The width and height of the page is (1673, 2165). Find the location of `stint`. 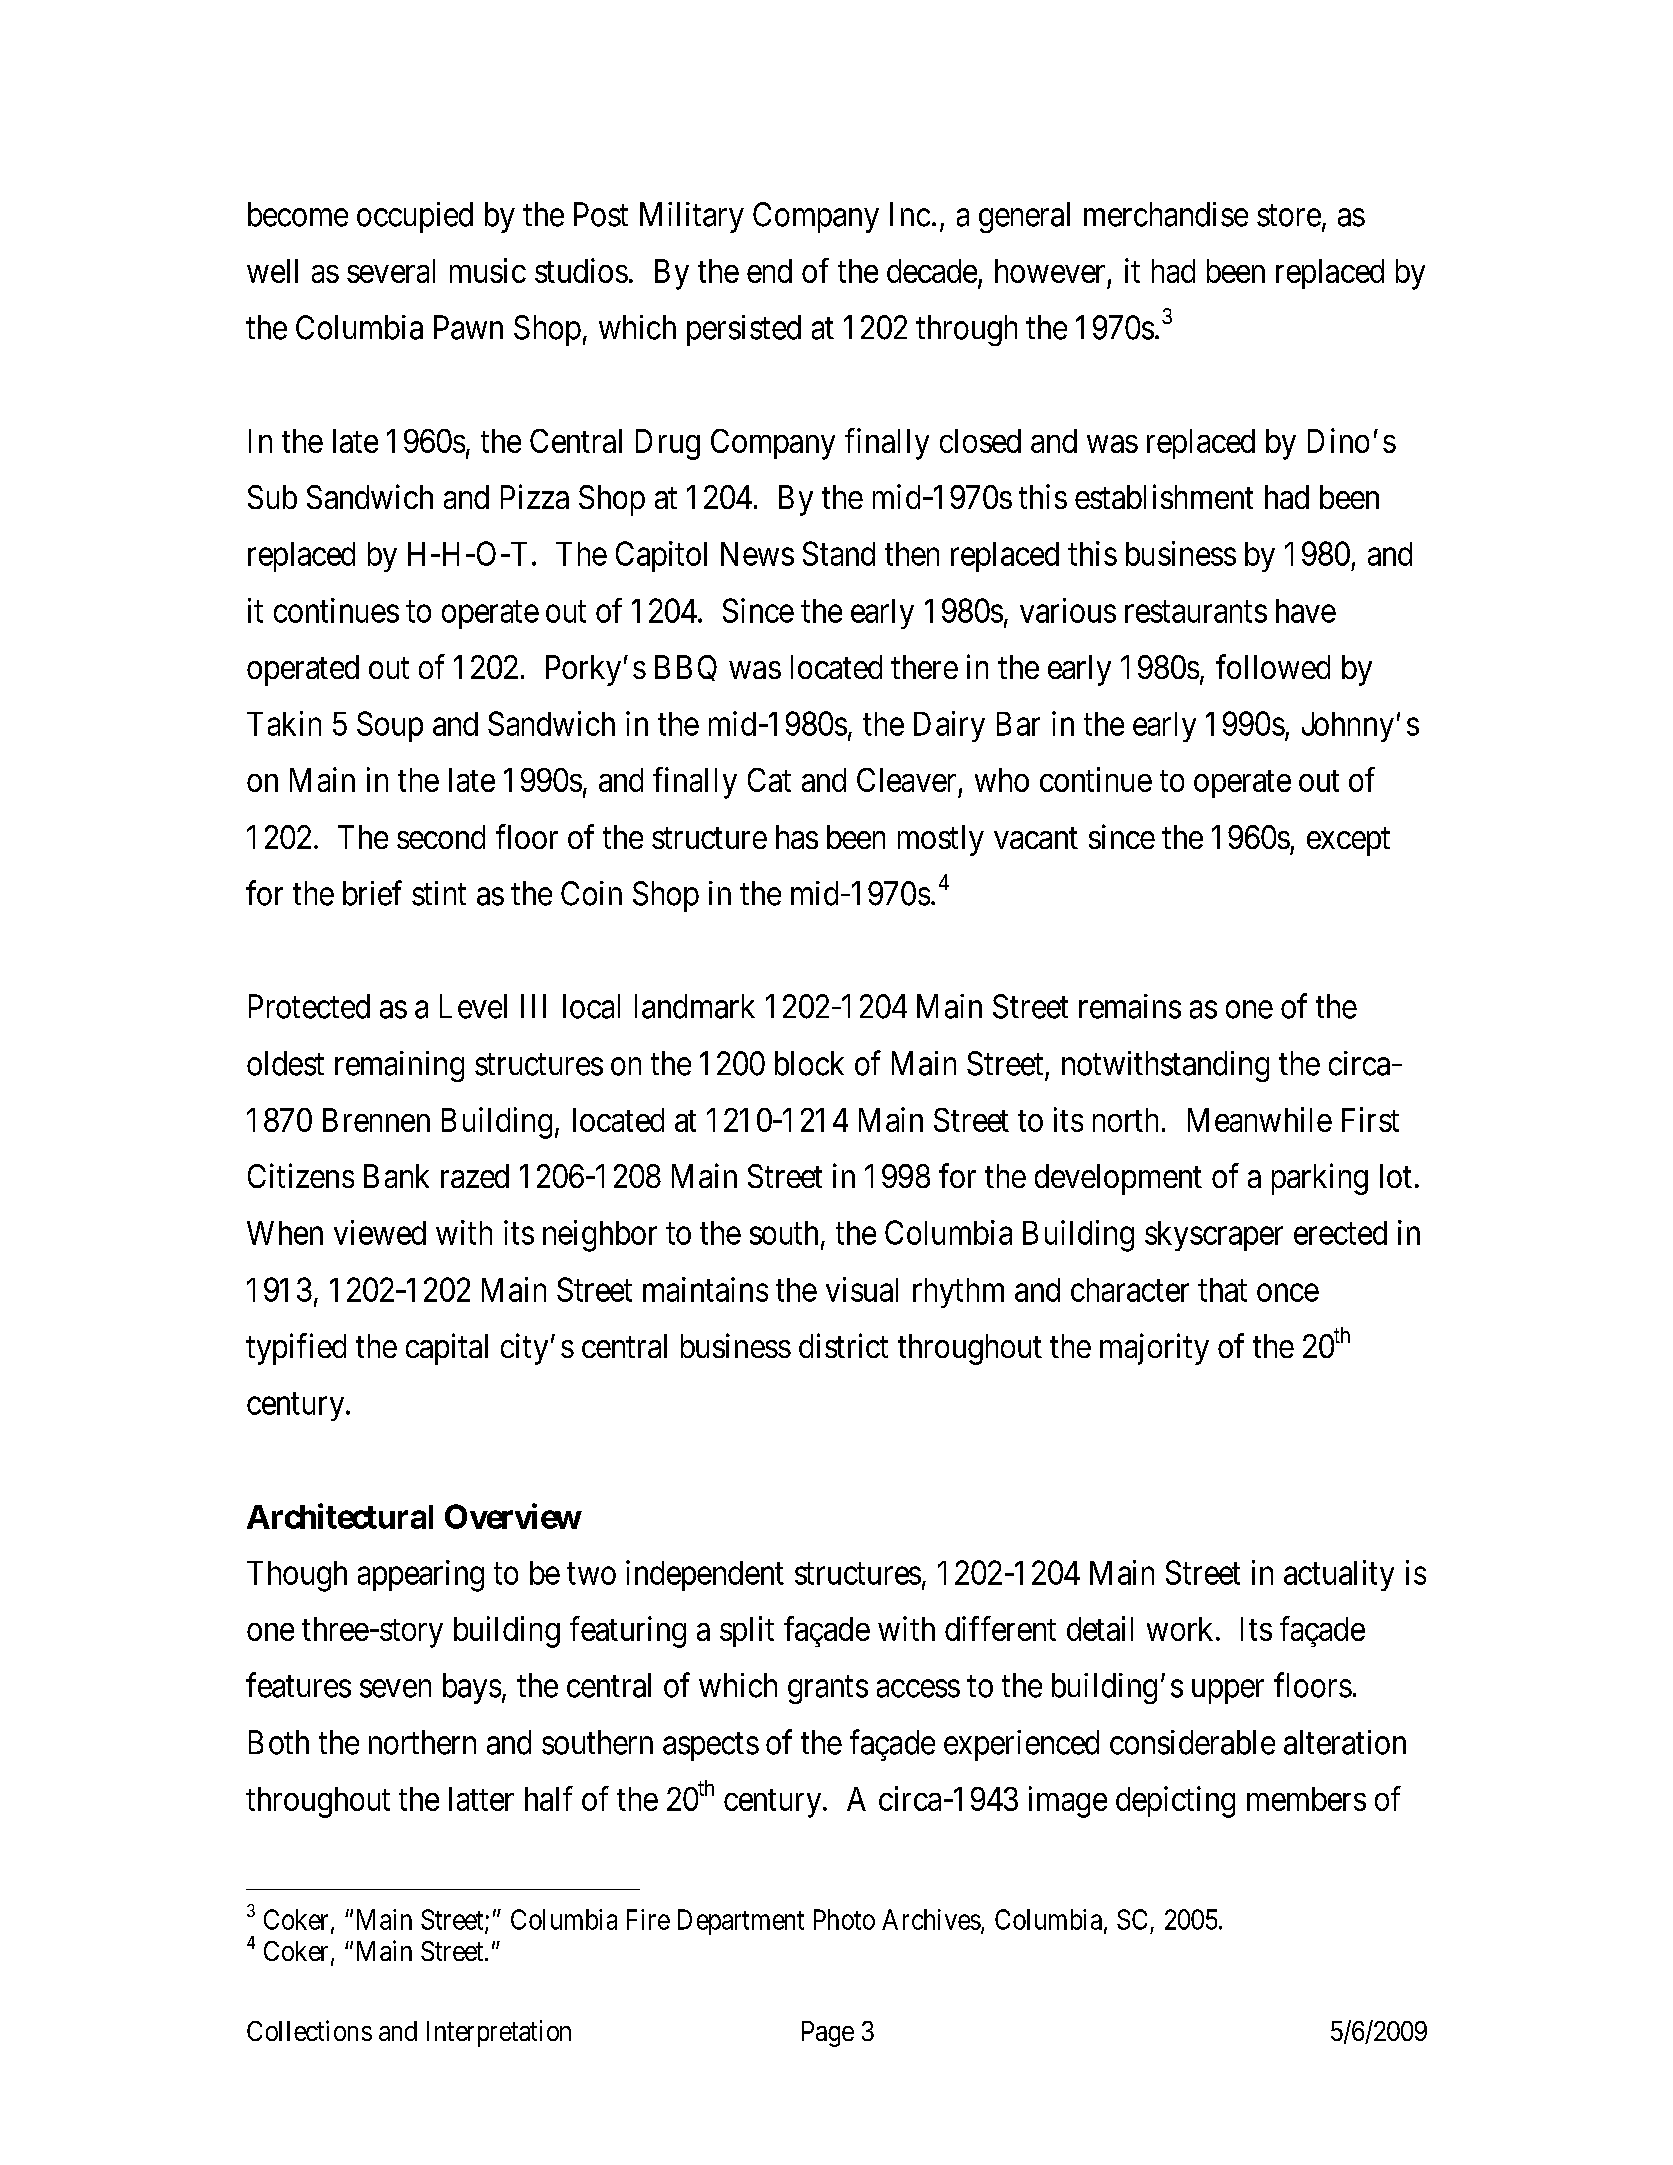

stint is located at coordinates (439, 893).
